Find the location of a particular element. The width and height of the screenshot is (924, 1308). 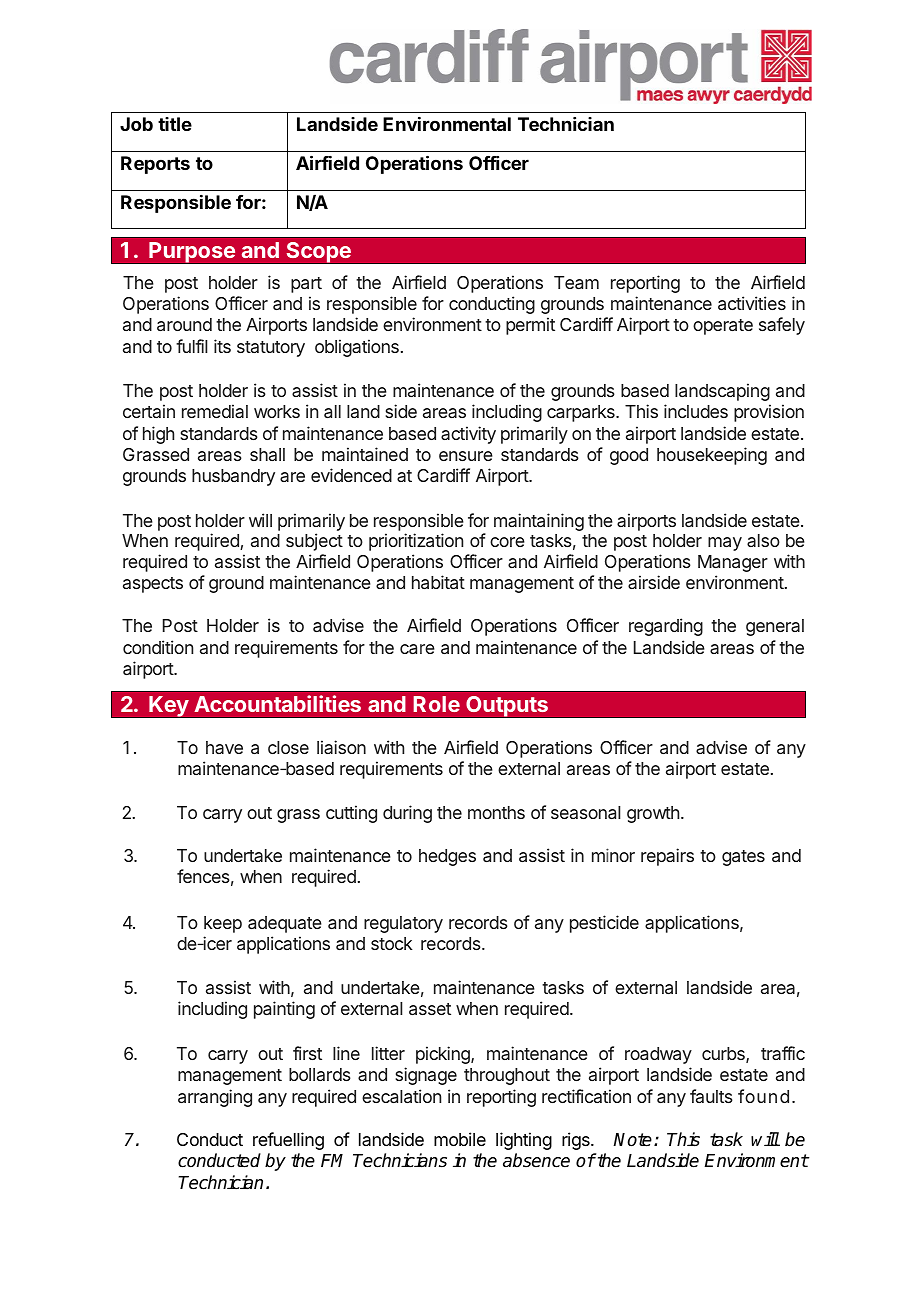

months is located at coordinates (496, 812).
